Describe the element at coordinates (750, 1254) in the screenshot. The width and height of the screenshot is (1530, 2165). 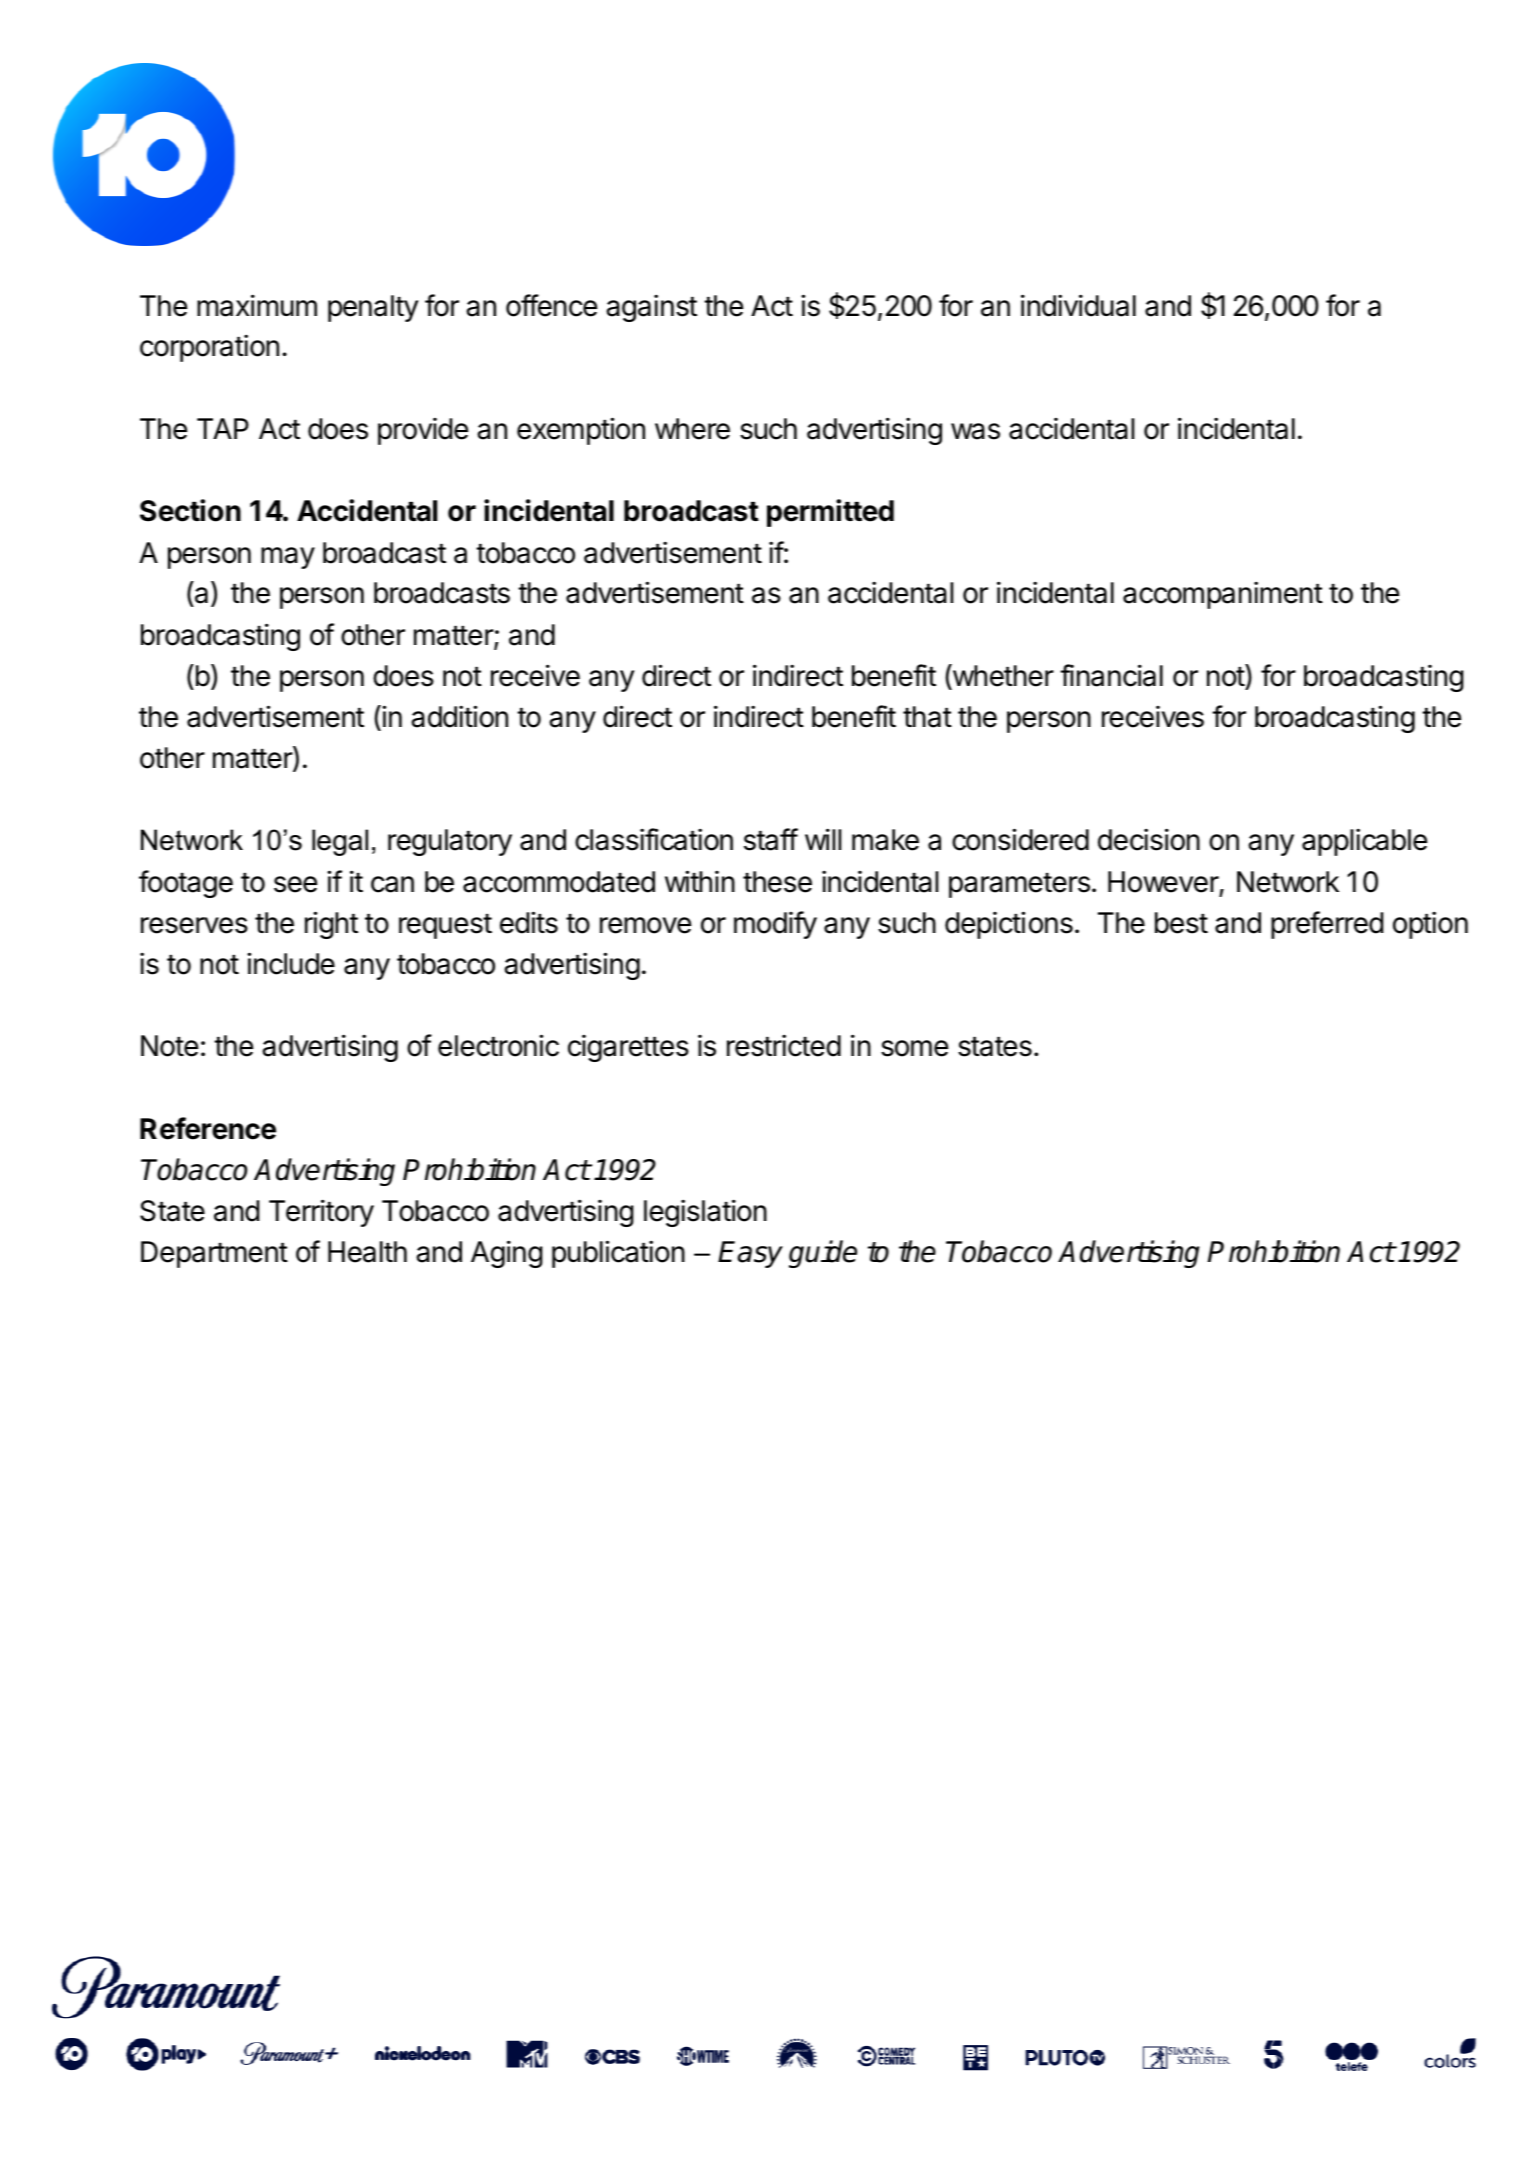
I see `Easy` at that location.
